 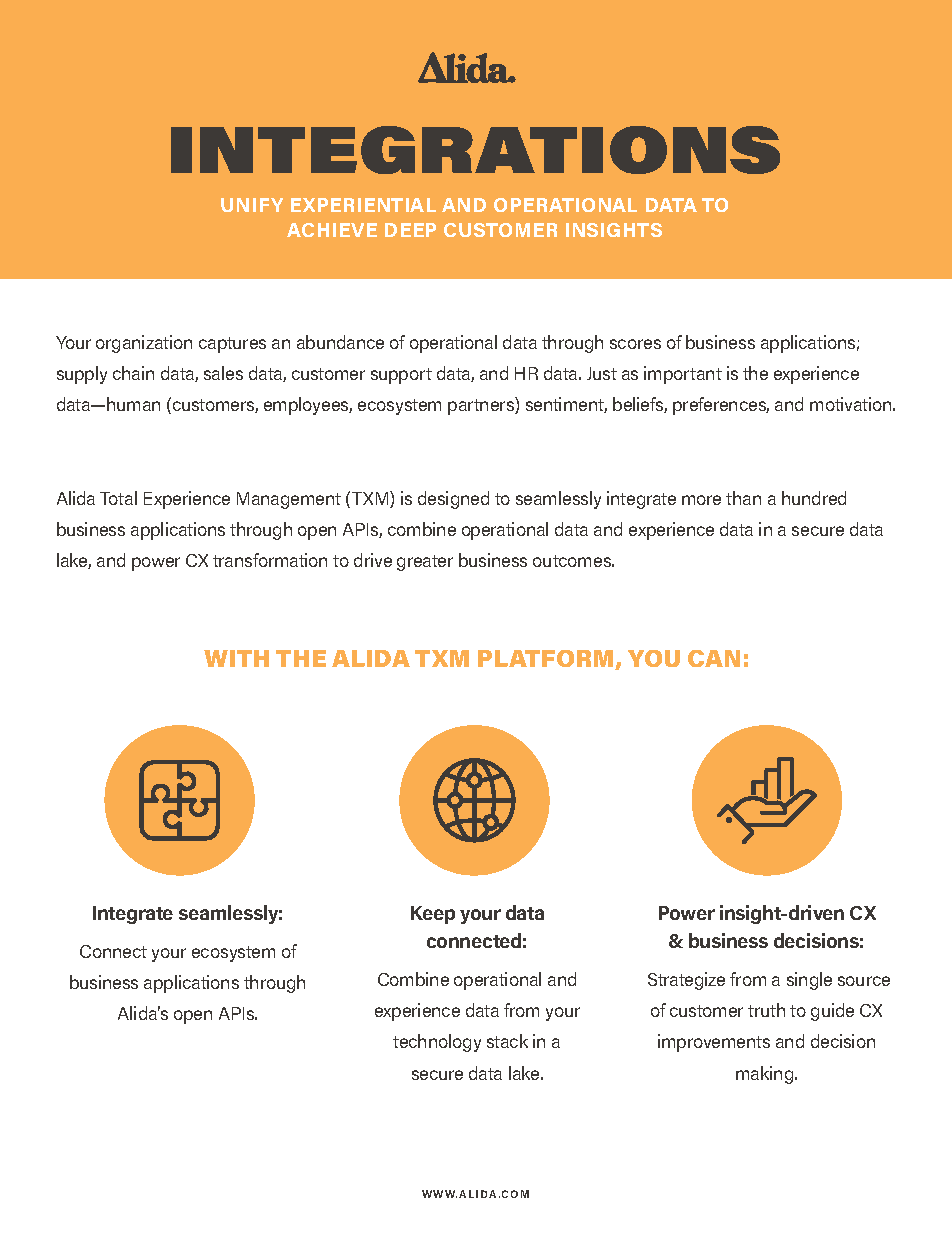 What do you see at coordinates (252, 205) in the screenshot?
I see `UNIFY` at bounding box center [252, 205].
